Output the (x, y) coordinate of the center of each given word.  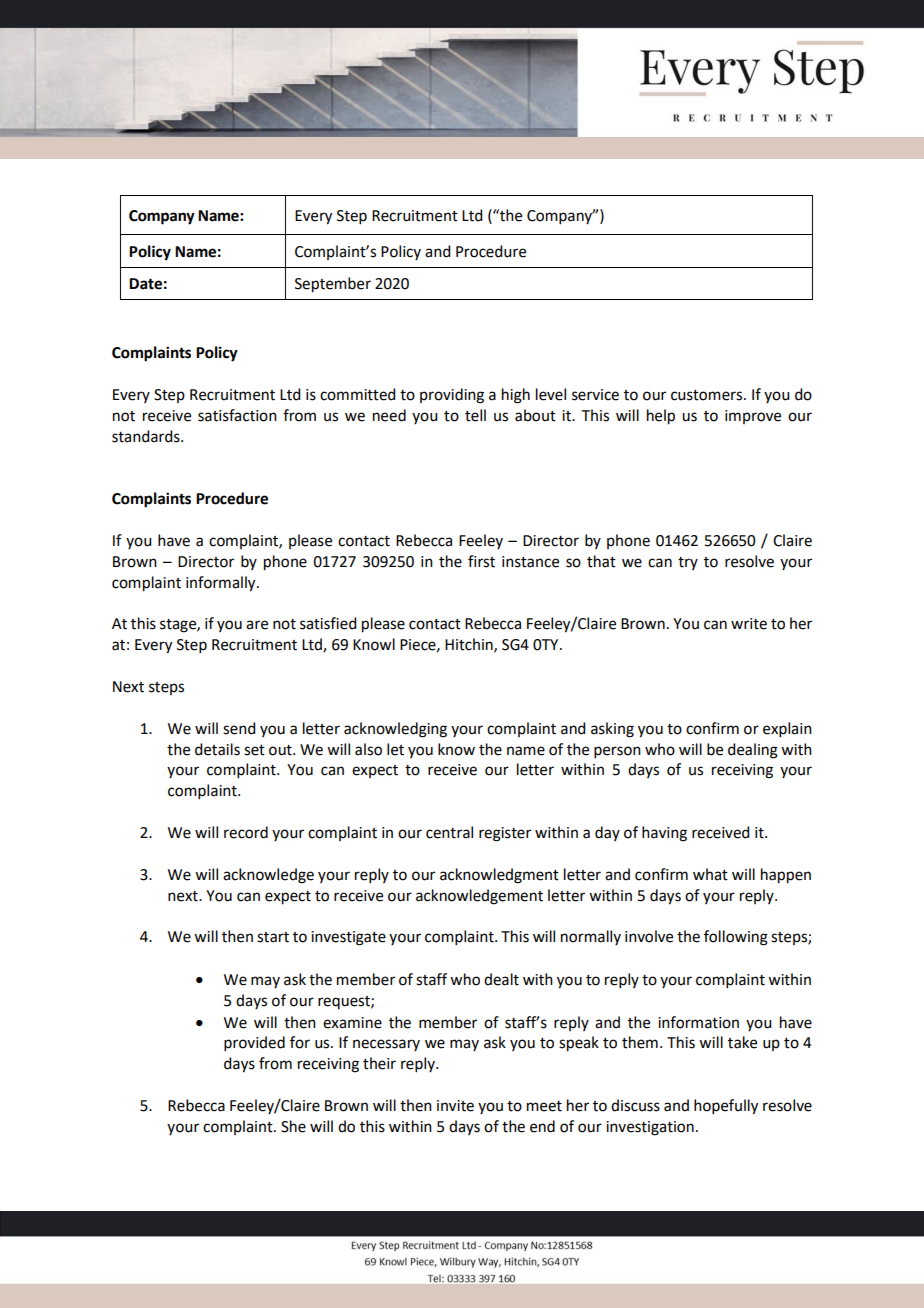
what (710, 874)
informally (222, 584)
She (293, 1126)
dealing (753, 751)
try (688, 563)
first (481, 561)
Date (145, 284)
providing (452, 396)
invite (455, 1106)
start (273, 937)
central (449, 832)
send (239, 728)
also (368, 749)
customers (708, 395)
